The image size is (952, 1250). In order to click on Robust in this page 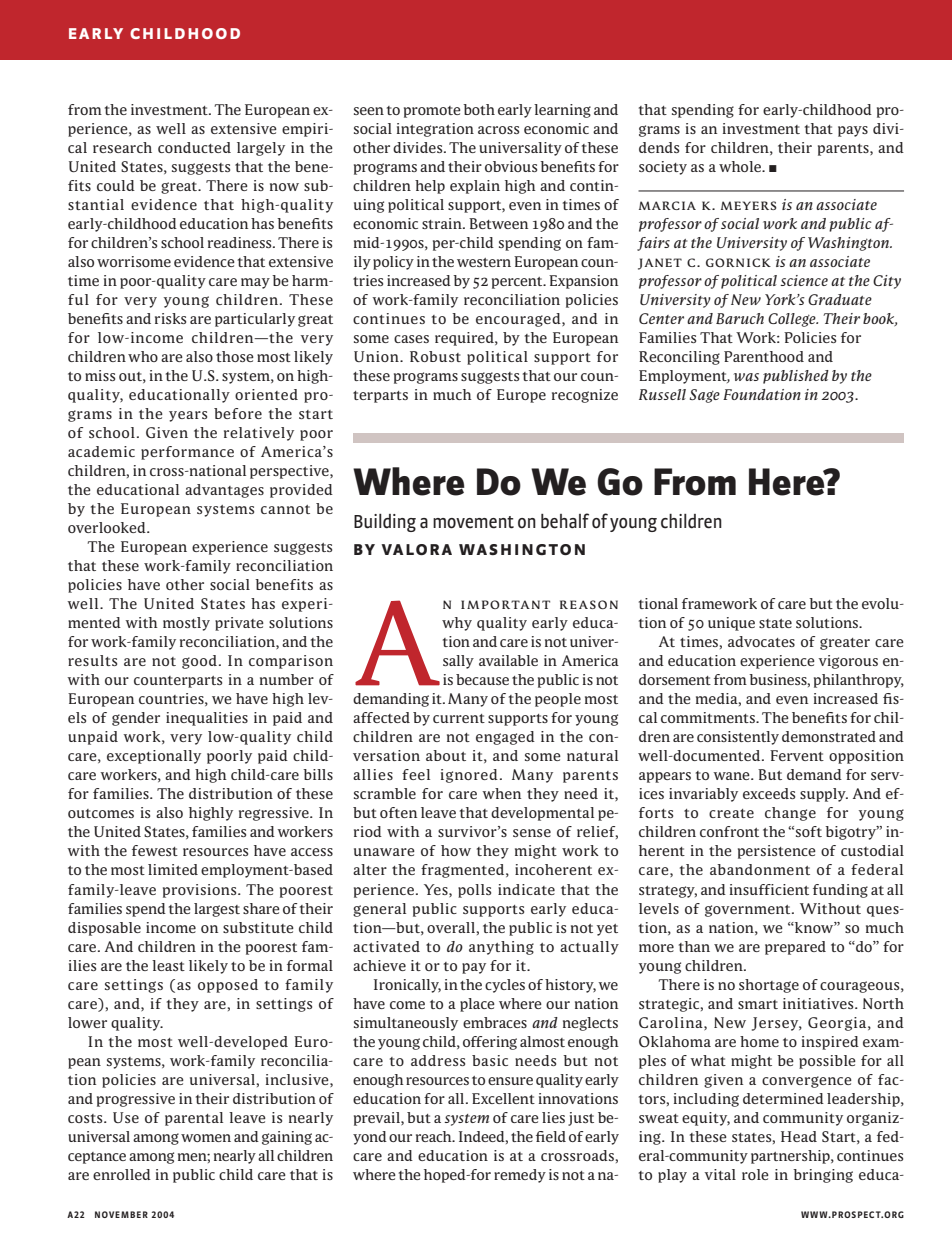, I will do `click(435, 356)`.
